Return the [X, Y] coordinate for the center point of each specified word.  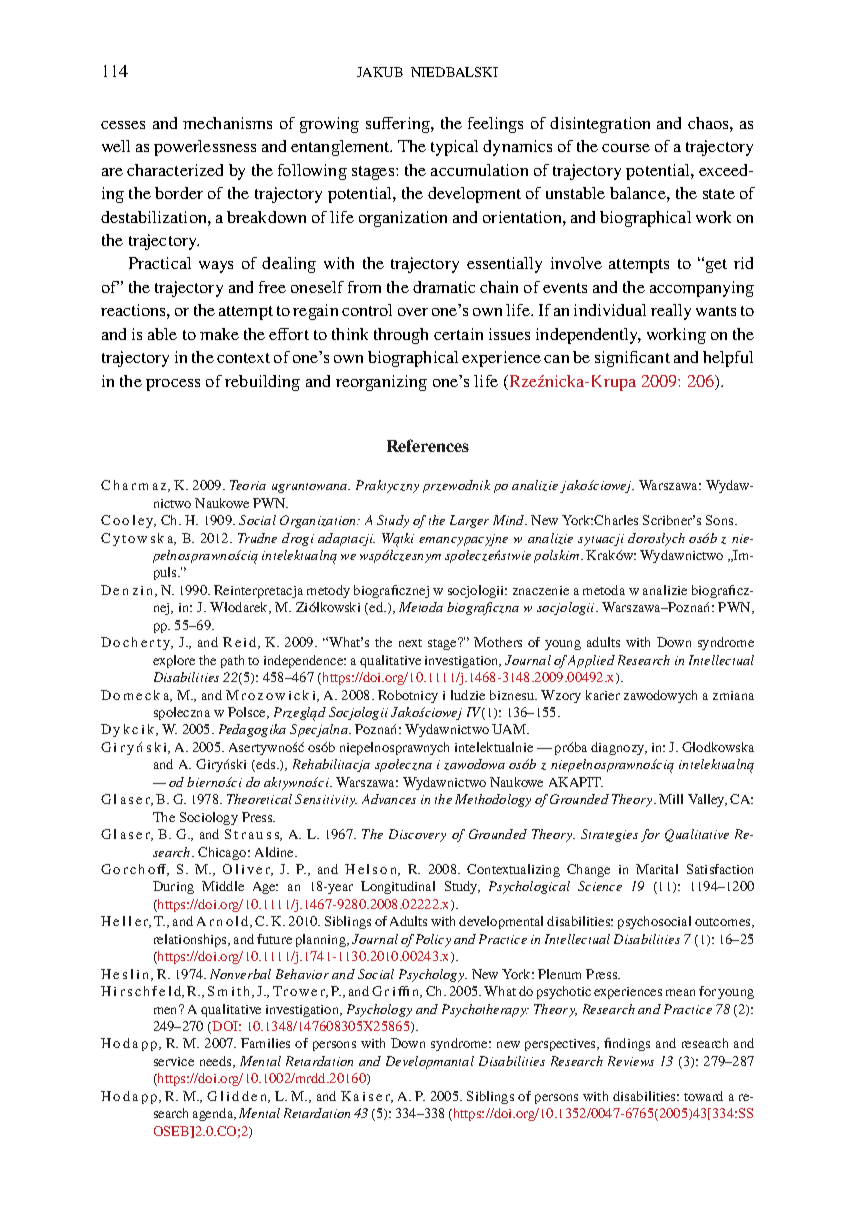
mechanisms [227, 123]
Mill [671, 799]
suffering [399, 125]
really [671, 312]
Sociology [209, 818]
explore [174, 661]
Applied [591, 661]
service [174, 1061]
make [219, 334]
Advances [389, 799]
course [626, 148]
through [401, 336]
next [410, 643]
